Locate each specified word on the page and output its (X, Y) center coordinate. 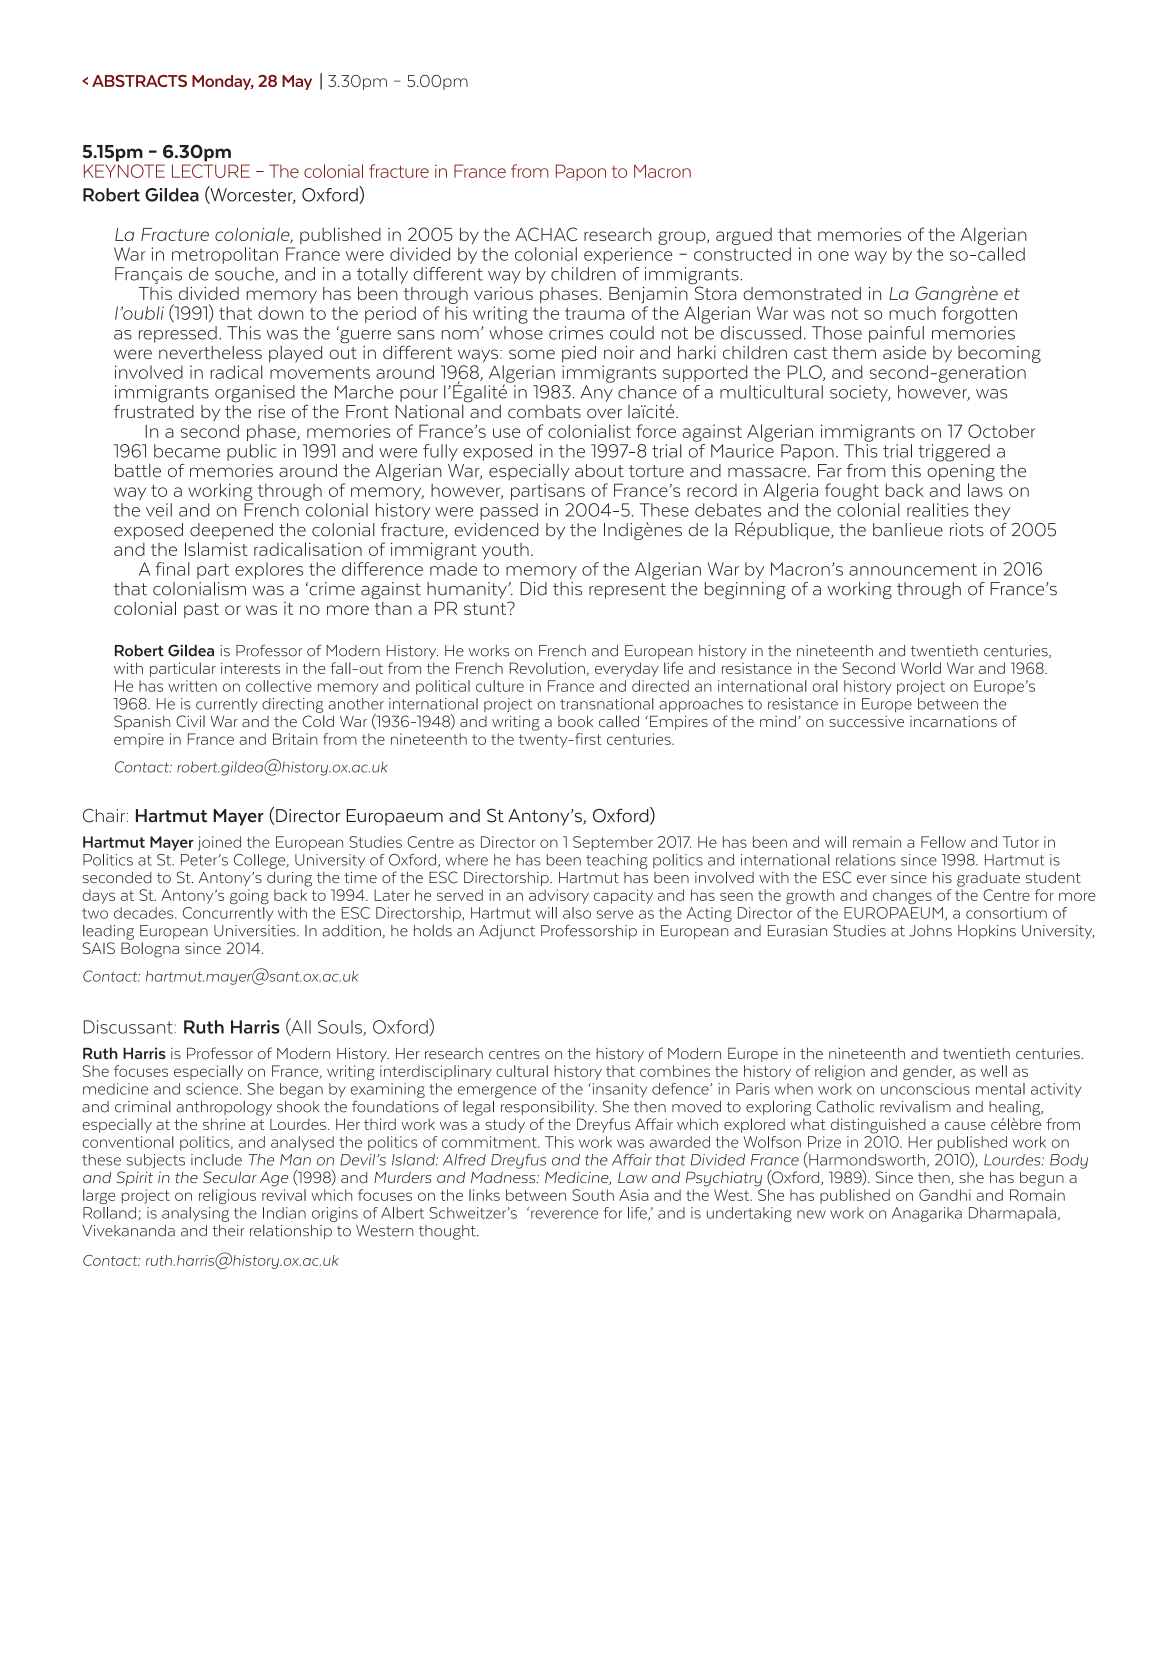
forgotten (979, 315)
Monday (223, 82)
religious (227, 1196)
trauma (595, 314)
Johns (930, 931)
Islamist (216, 549)
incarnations (953, 721)
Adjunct (507, 932)
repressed (178, 334)
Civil (190, 721)
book (575, 721)
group (683, 238)
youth (505, 551)
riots (967, 530)
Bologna (150, 950)
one (833, 256)
